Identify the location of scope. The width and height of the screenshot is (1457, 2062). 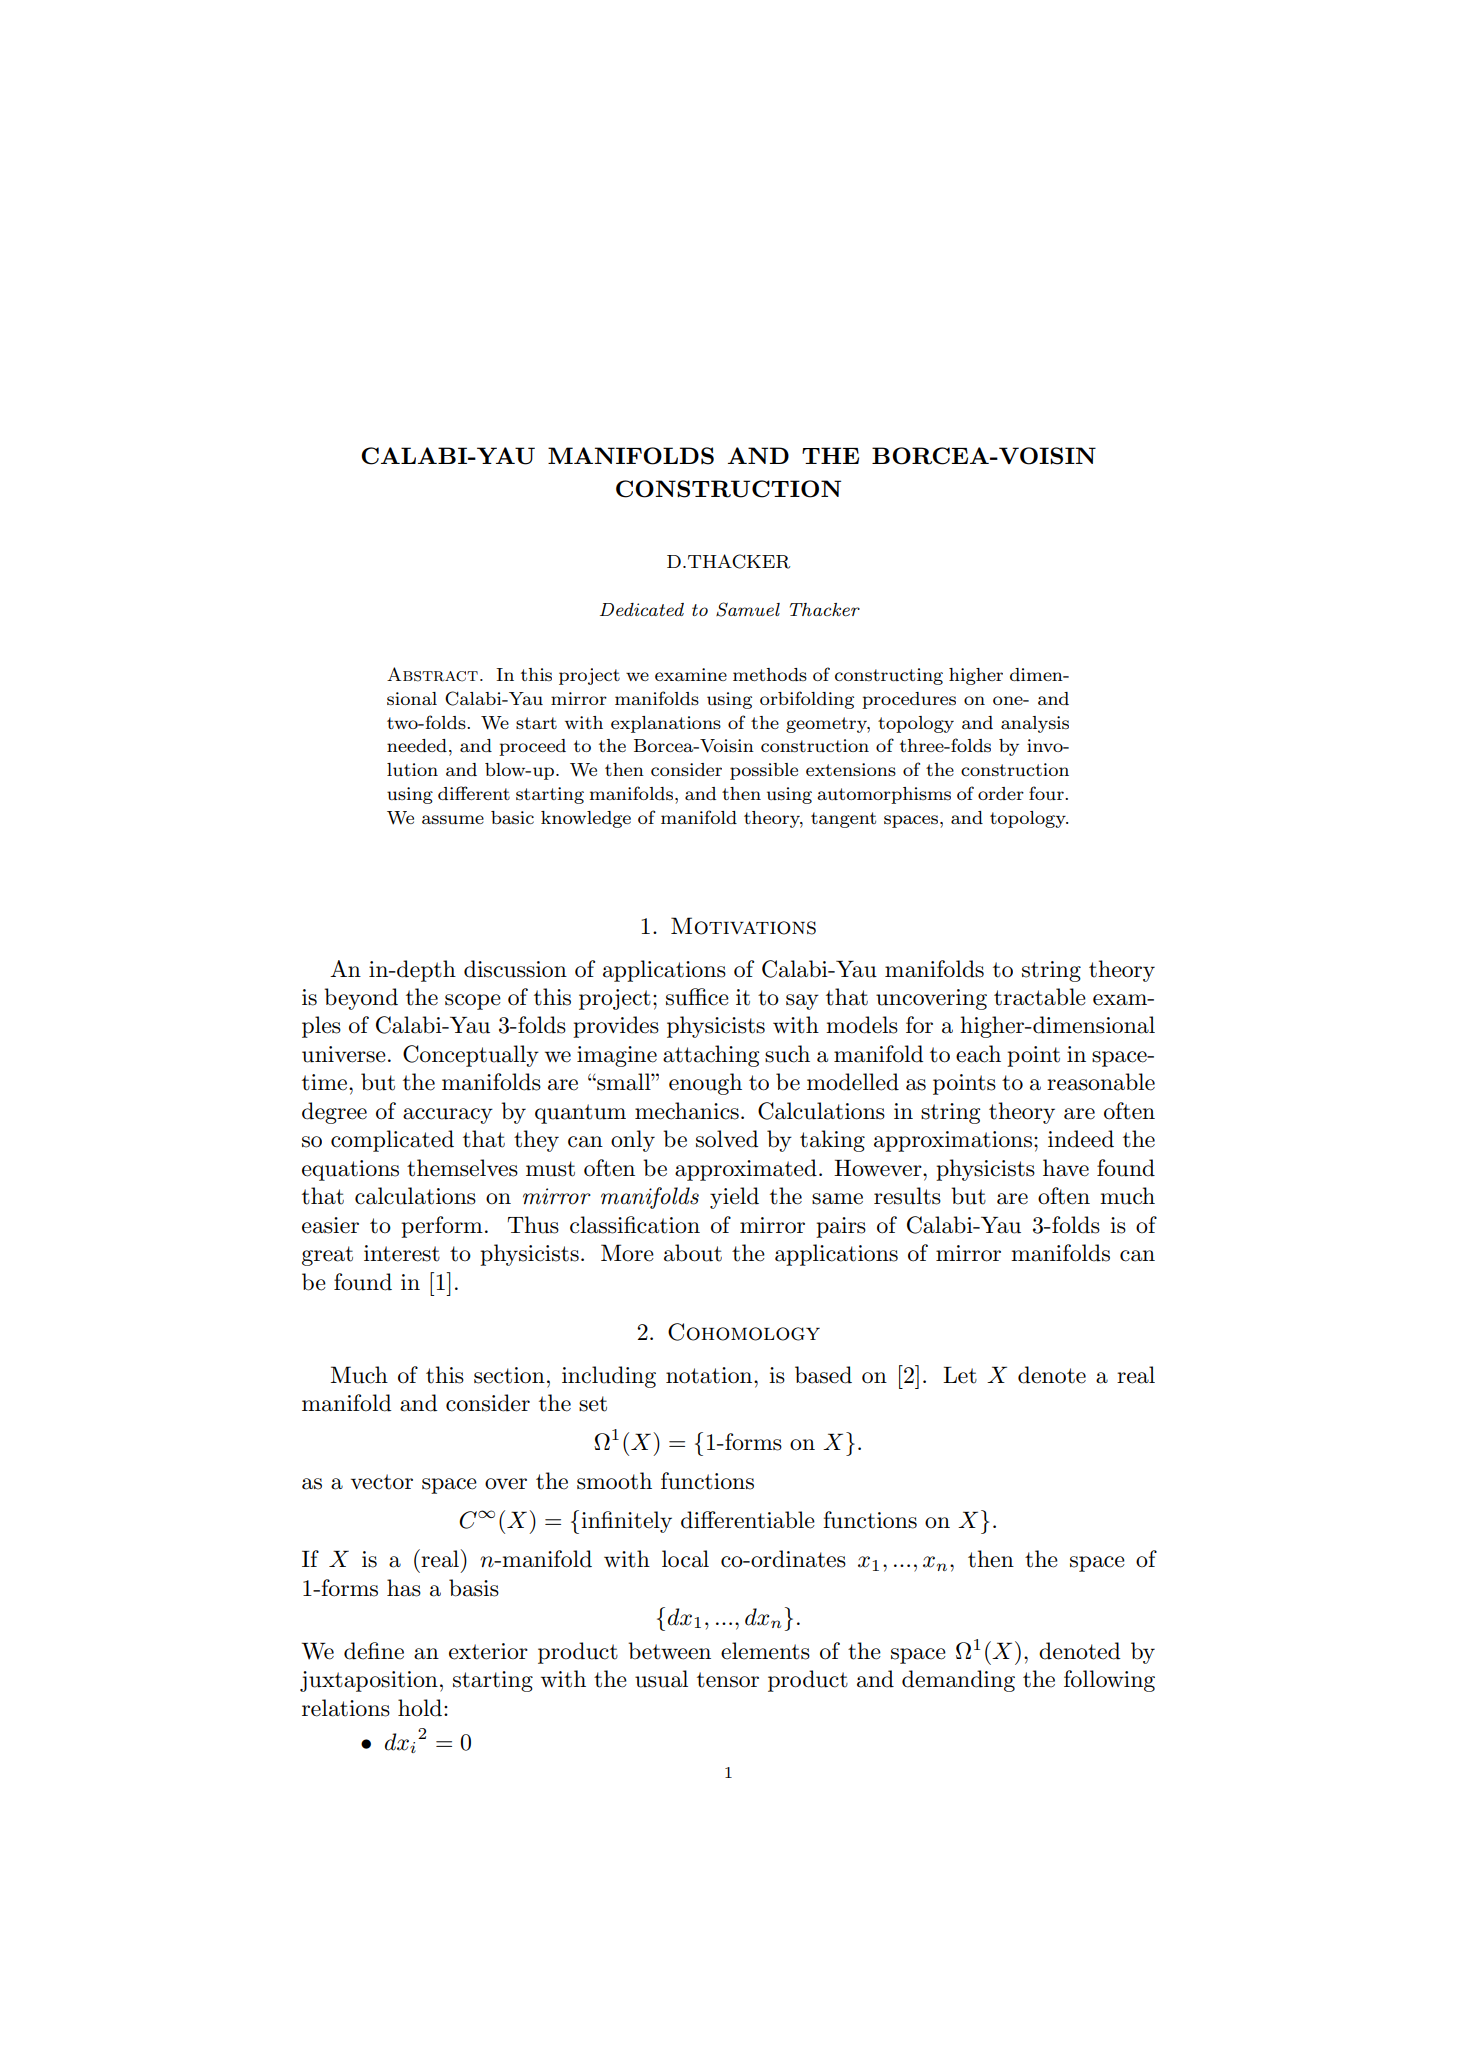
(473, 1002).
